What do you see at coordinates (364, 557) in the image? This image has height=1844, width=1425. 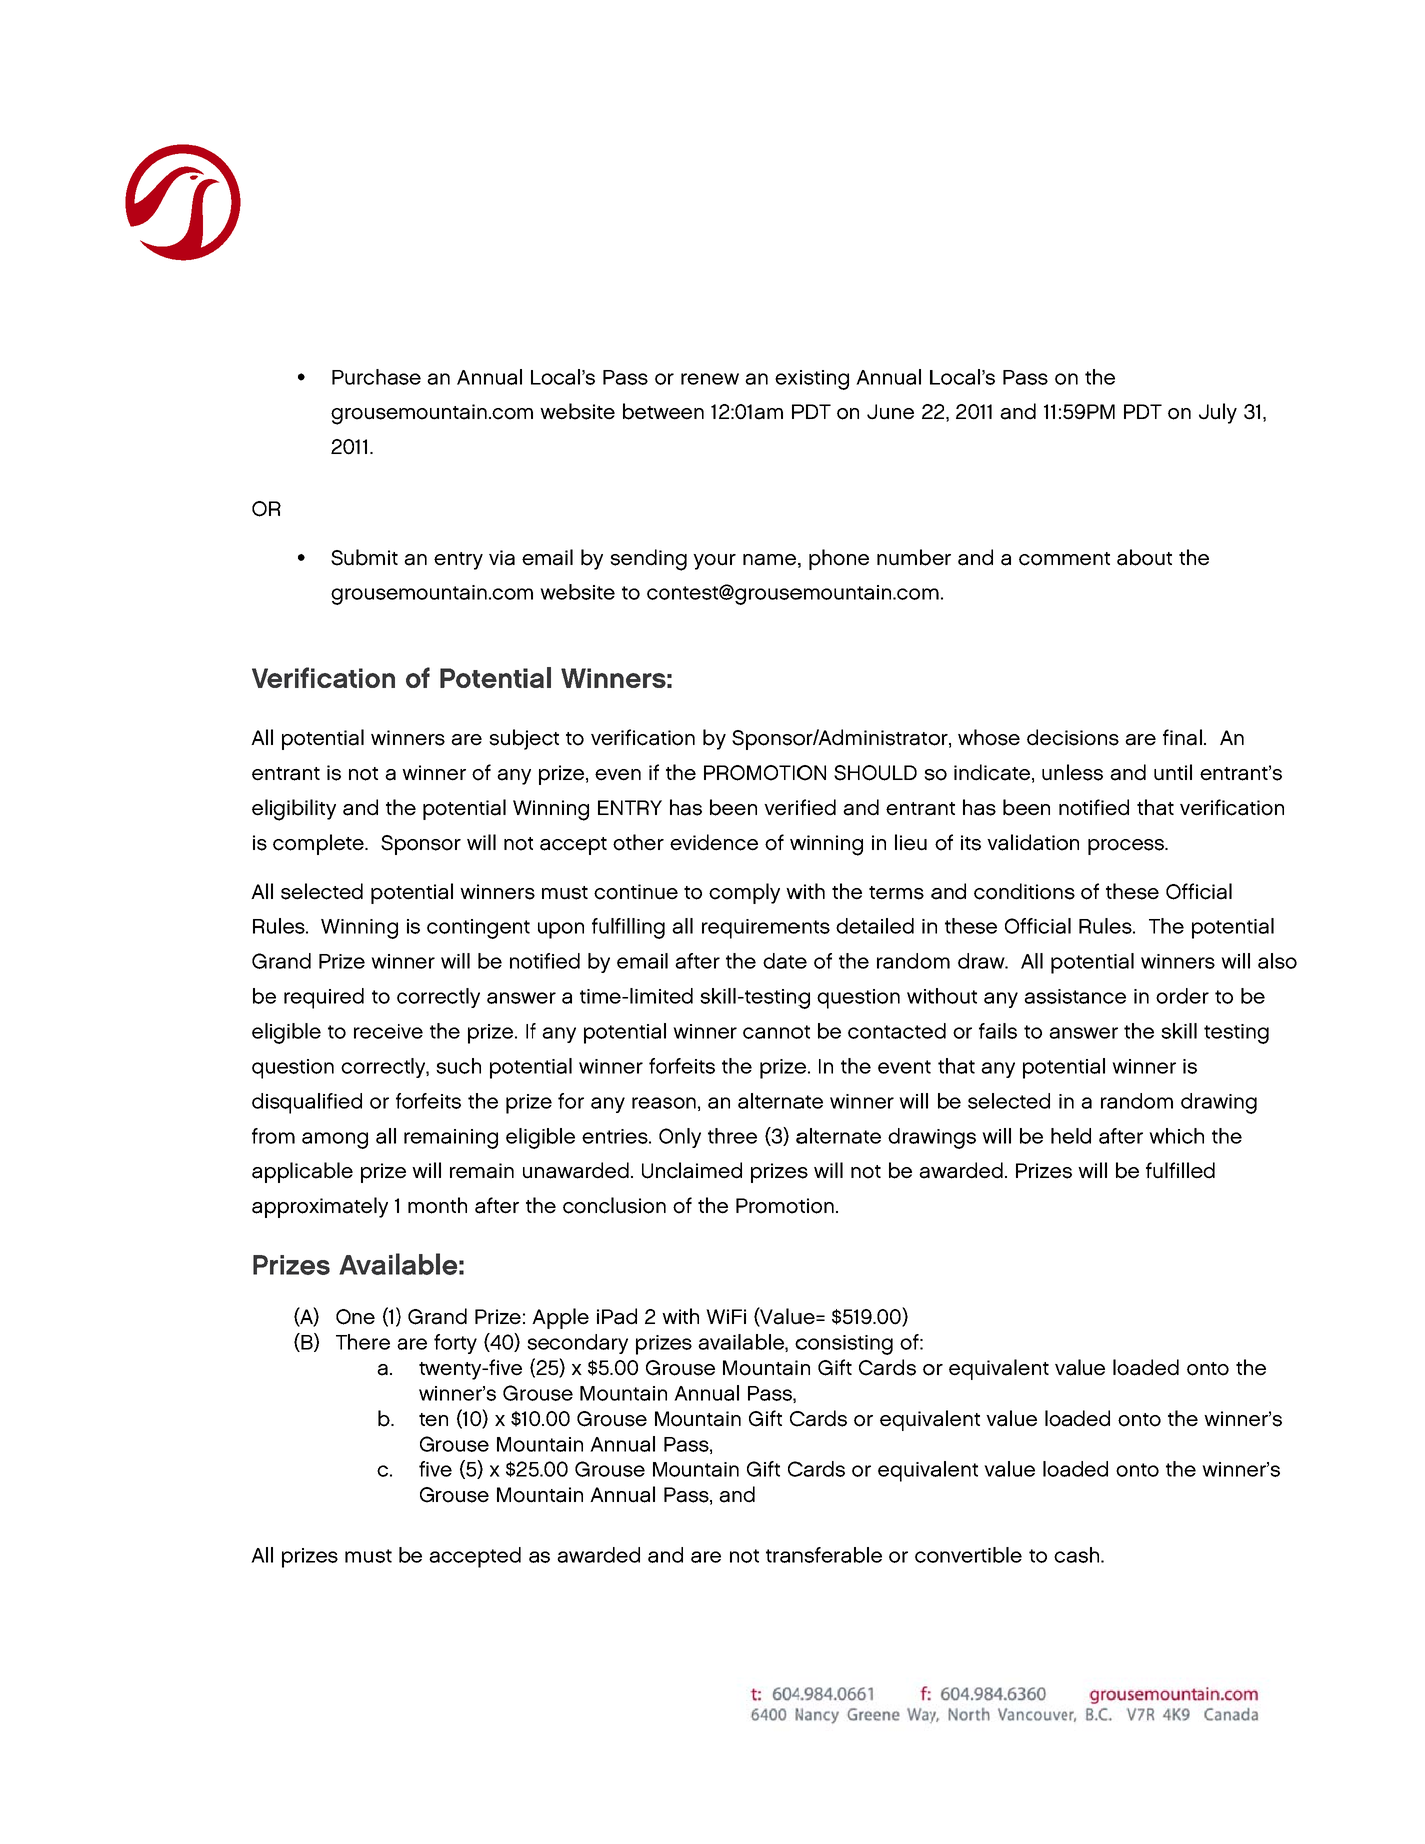 I see `Submit` at bounding box center [364, 557].
